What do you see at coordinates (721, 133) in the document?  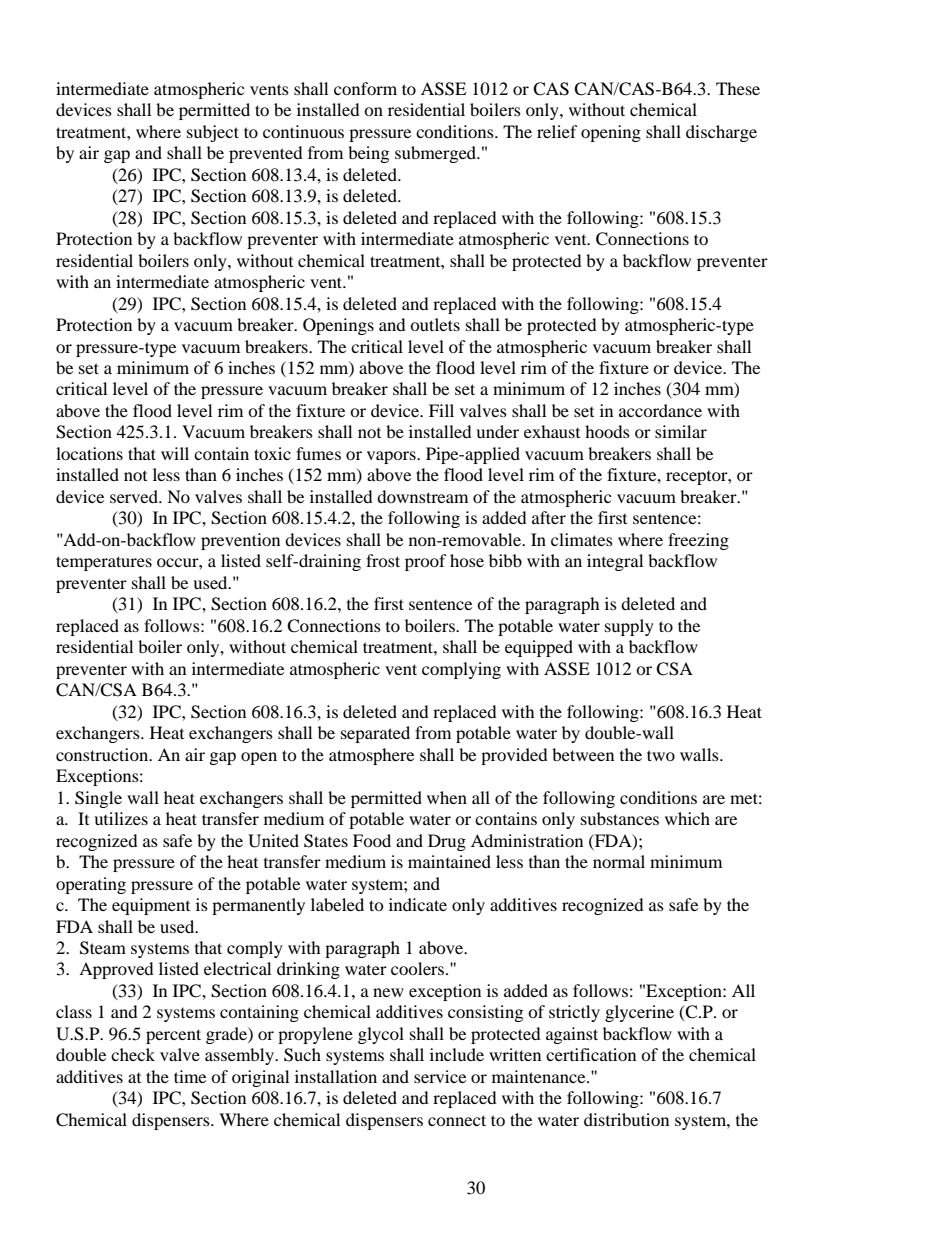 I see `discharge` at bounding box center [721, 133].
